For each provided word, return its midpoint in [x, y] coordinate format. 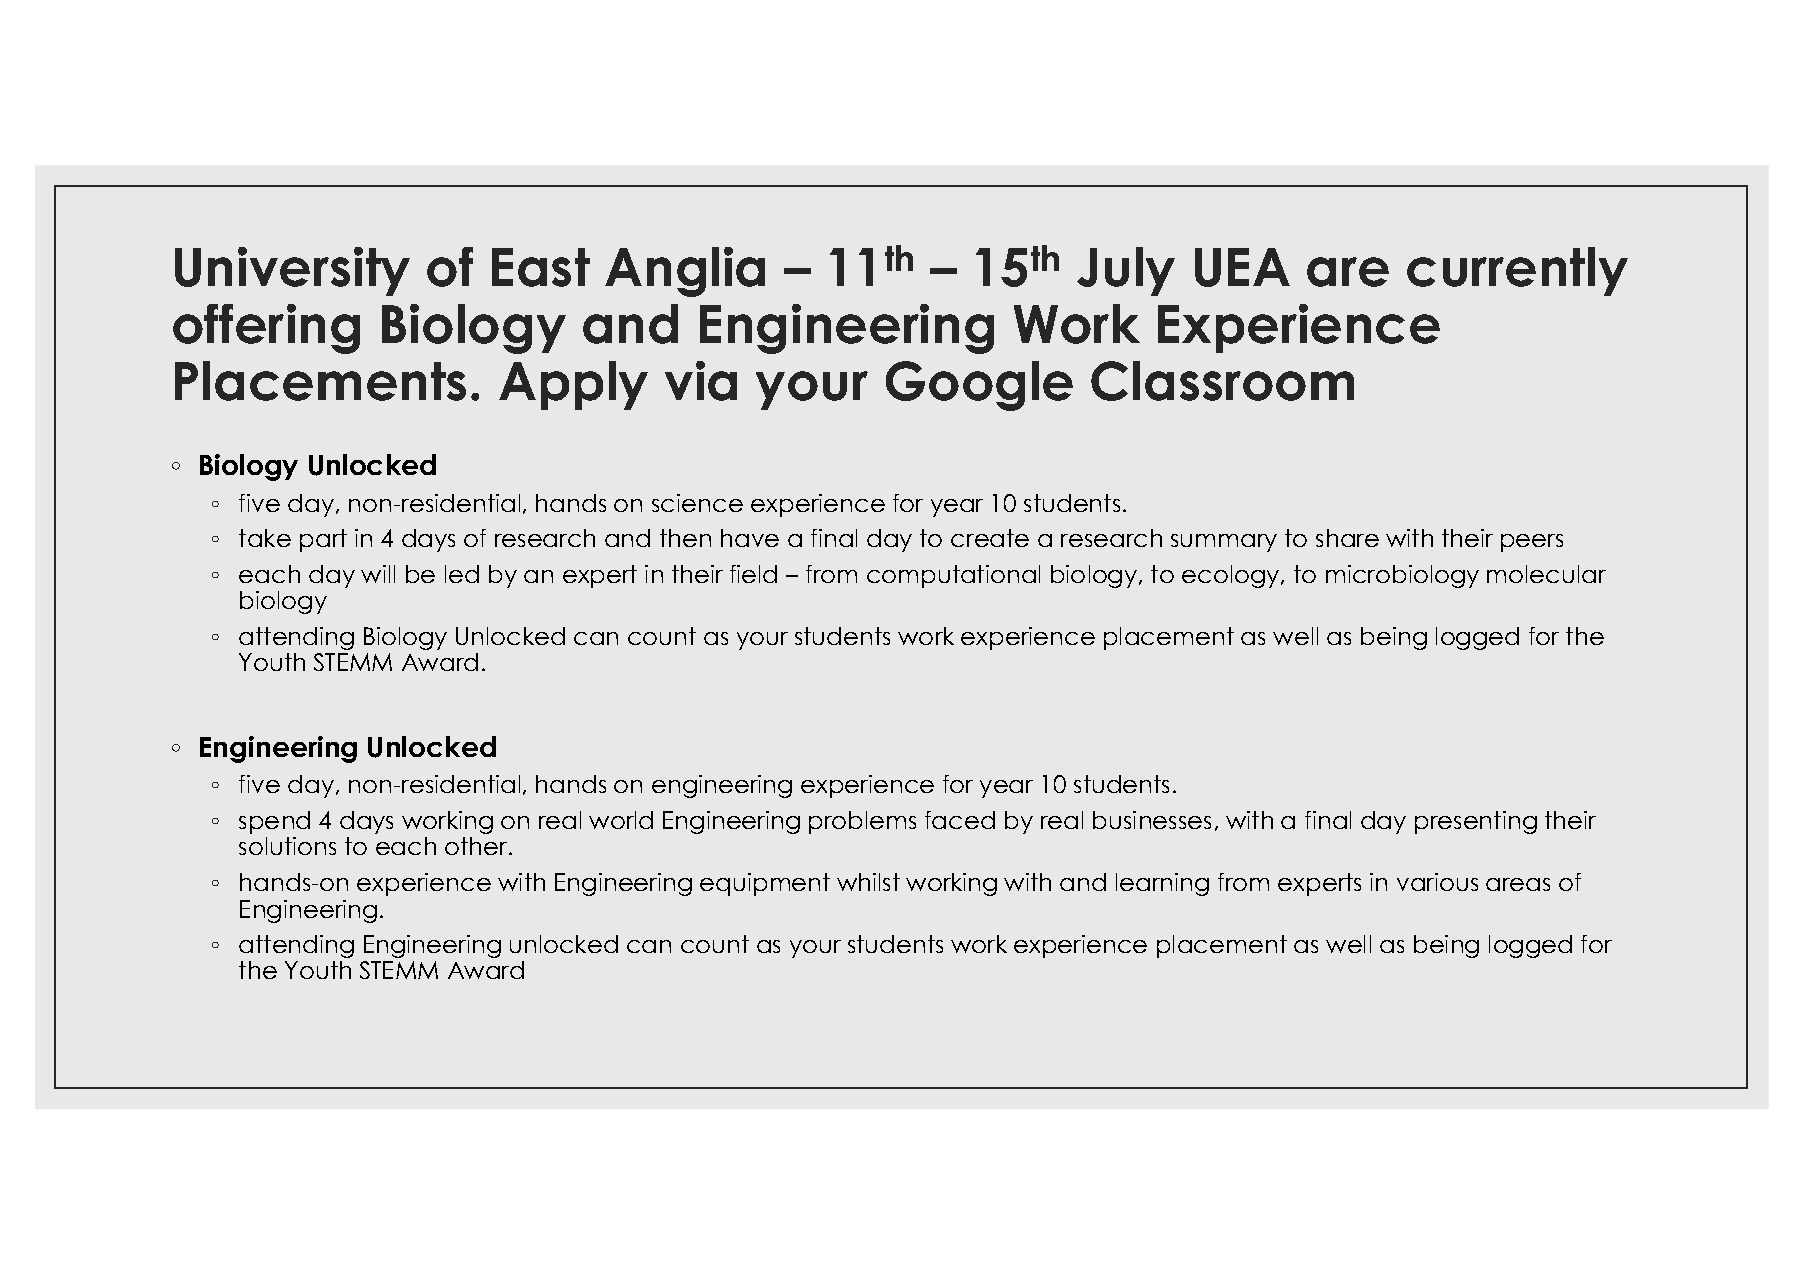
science [697, 503]
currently [1517, 271]
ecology [1232, 576]
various [1437, 882]
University [292, 271]
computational [953, 576]
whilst [868, 882]
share [1347, 538]
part [323, 540]
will [378, 574]
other [477, 846]
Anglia [685, 272]
